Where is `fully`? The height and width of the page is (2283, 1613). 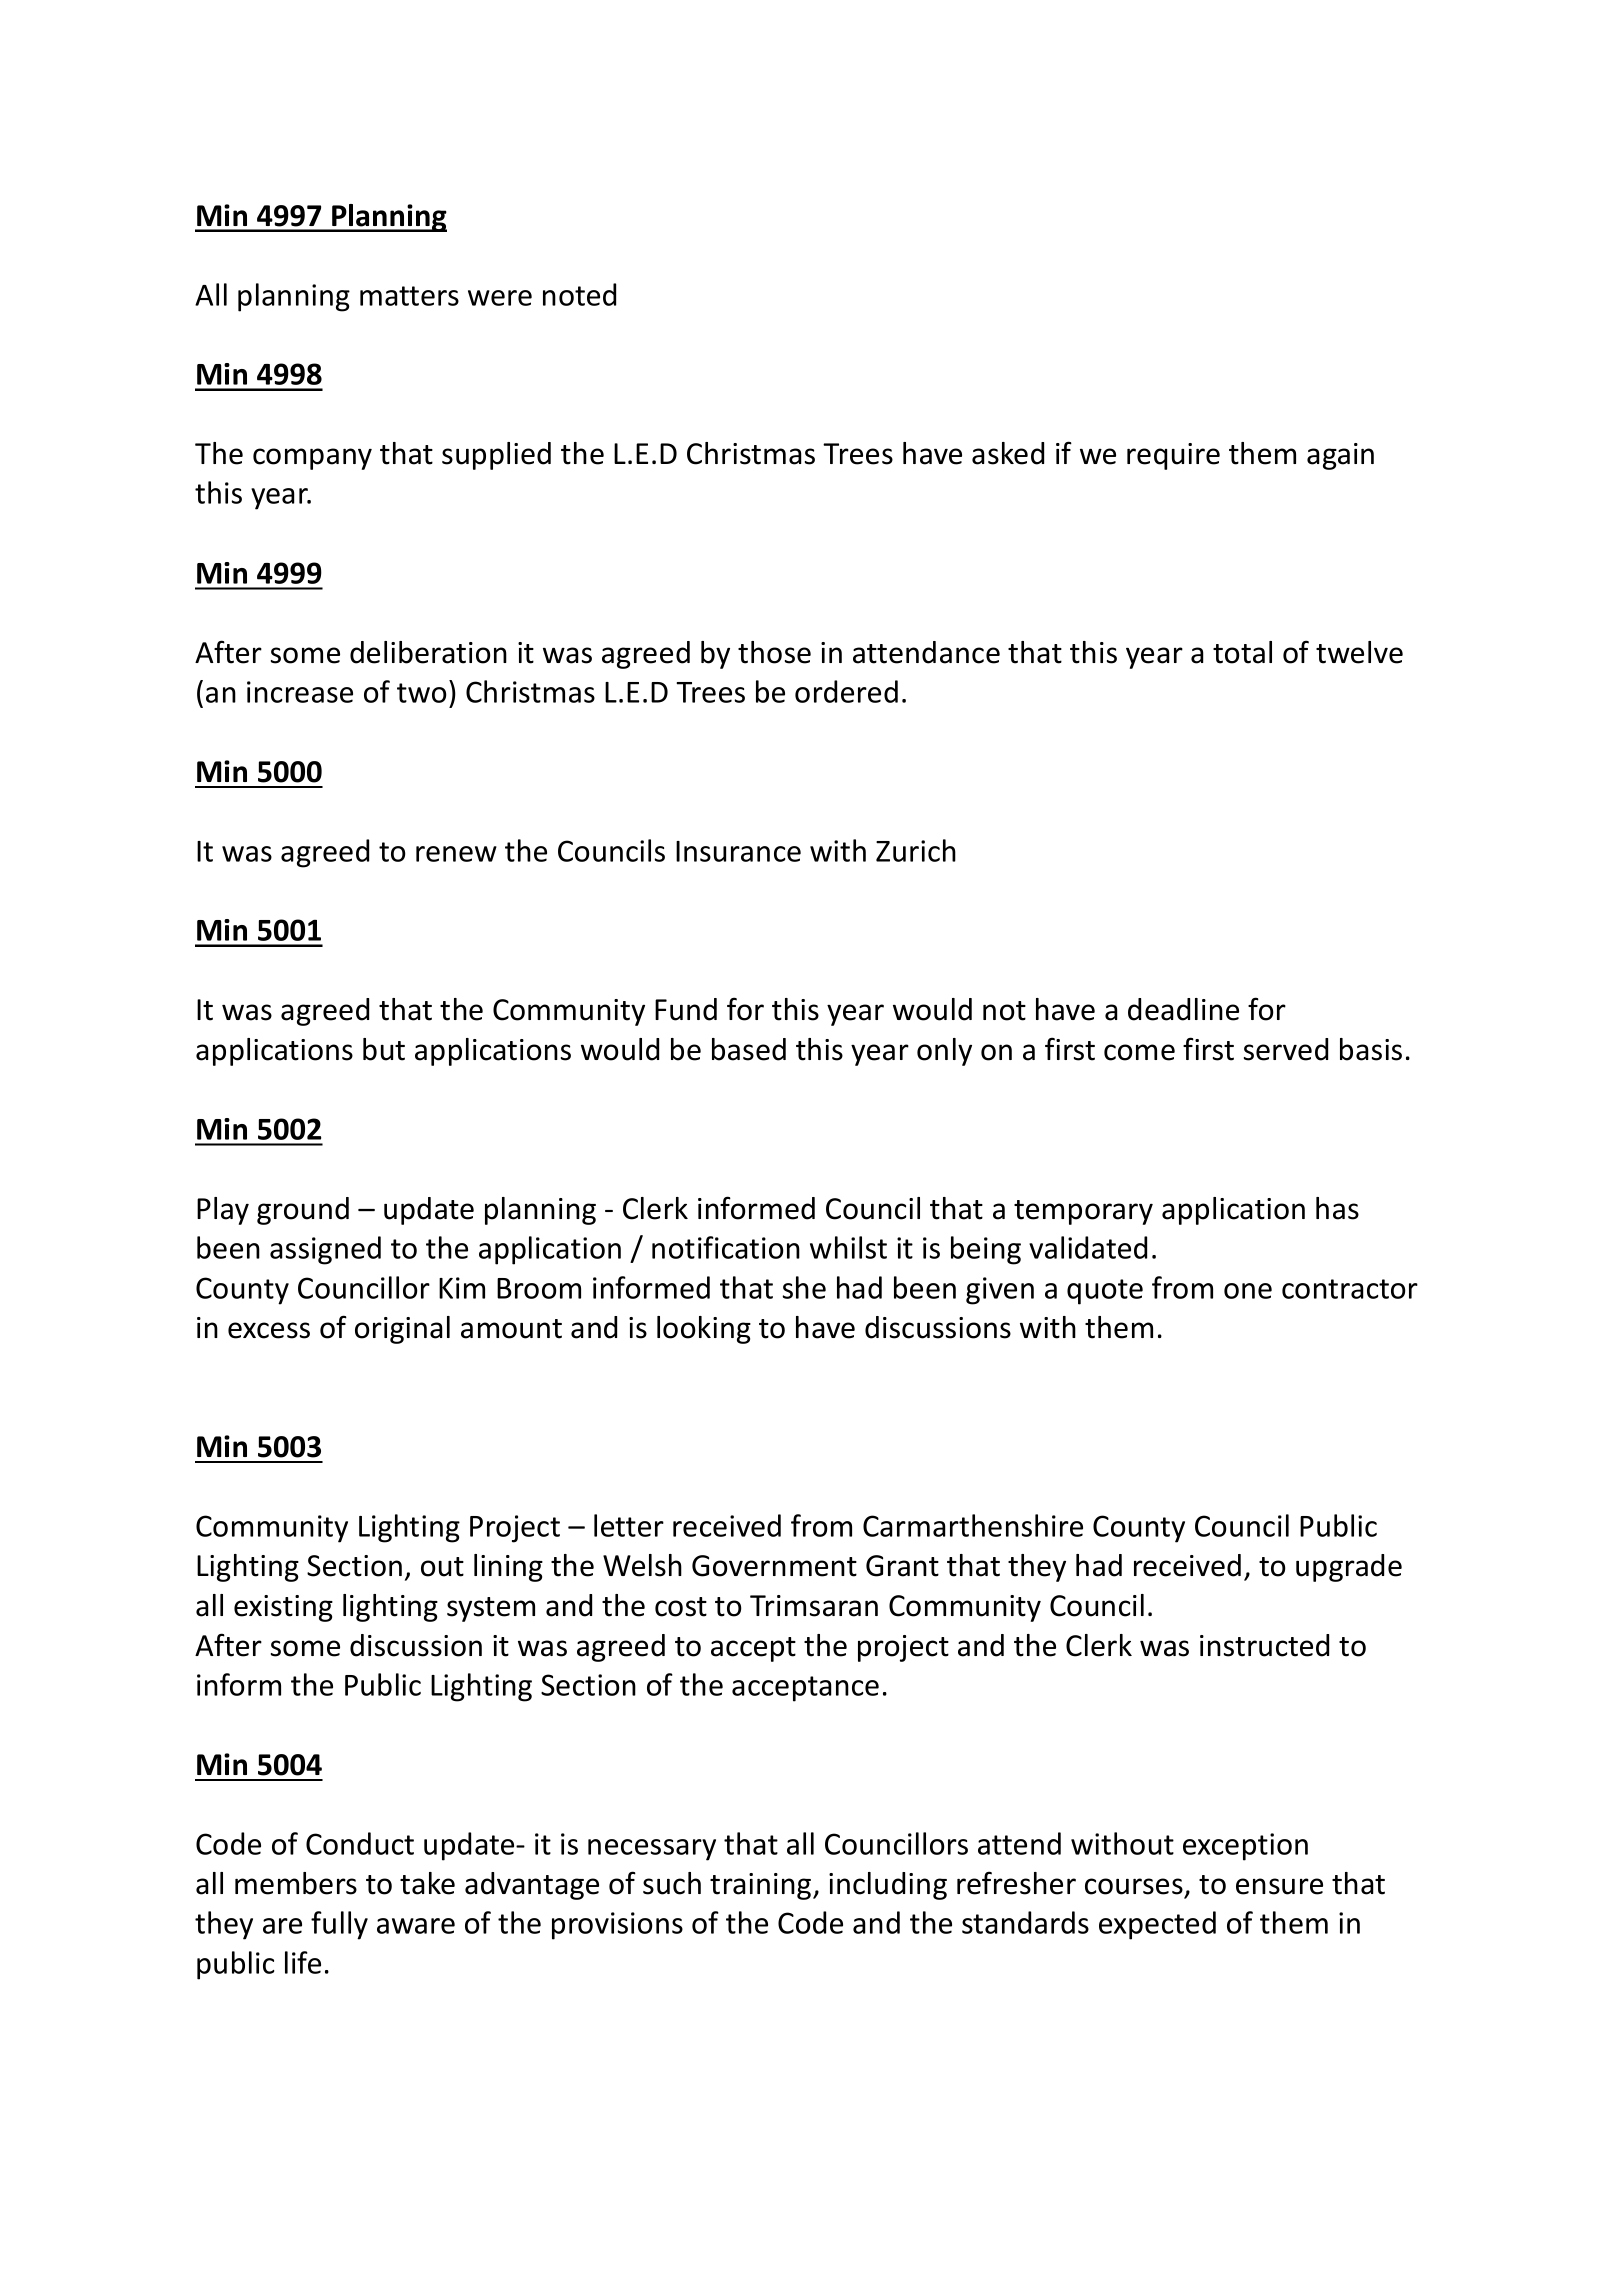
fully is located at coordinates (339, 1925).
